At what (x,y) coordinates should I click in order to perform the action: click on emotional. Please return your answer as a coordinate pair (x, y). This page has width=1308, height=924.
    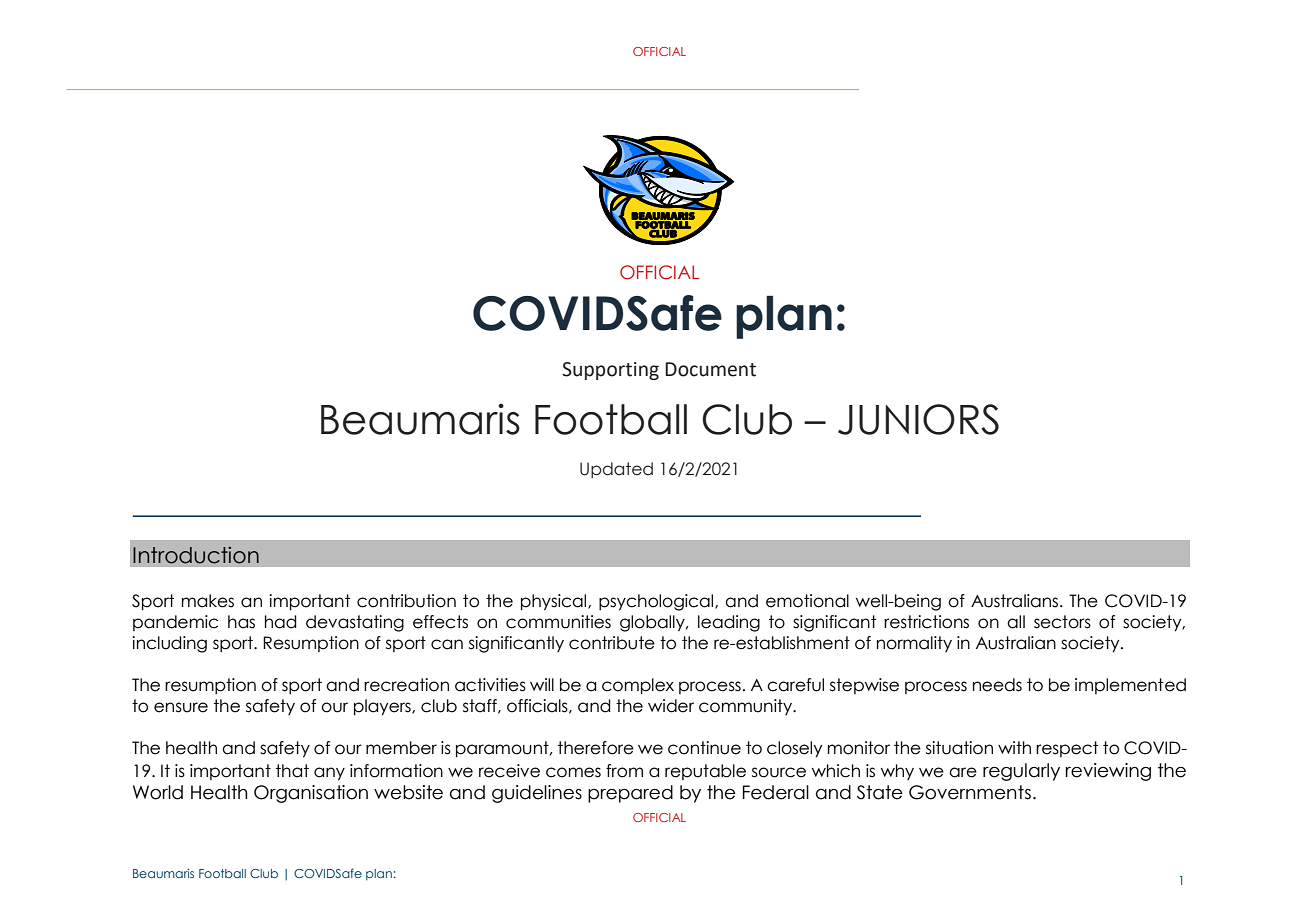
    Looking at the image, I should click on (807, 601).
